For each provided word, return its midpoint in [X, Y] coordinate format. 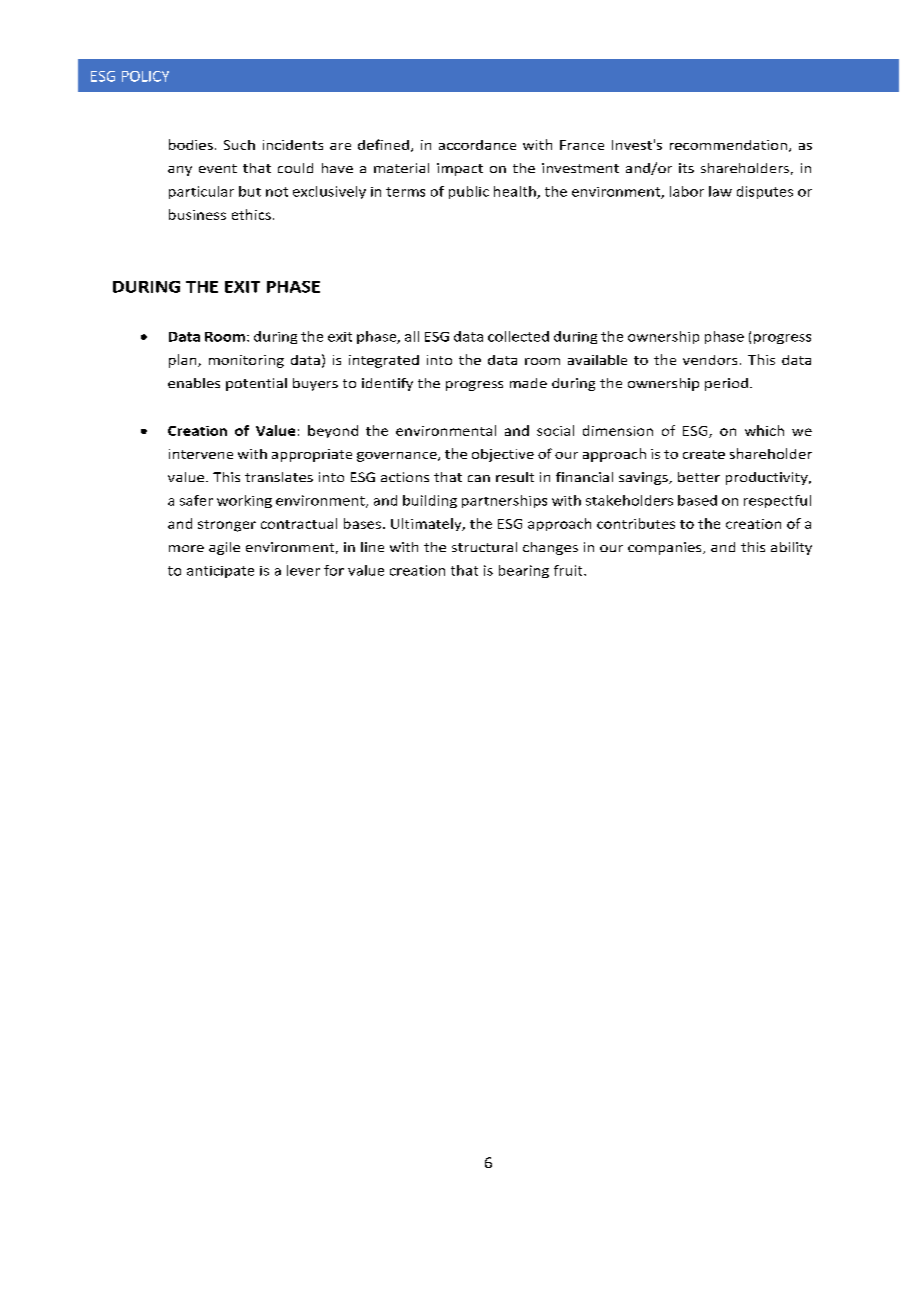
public [469, 192]
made [528, 383]
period [726, 384]
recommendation [728, 145]
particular [201, 192]
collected [518, 336]
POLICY [145, 76]
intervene [201, 454]
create [704, 454]
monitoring [246, 361]
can [479, 478]
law [720, 191]
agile [224, 548]
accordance [477, 145]
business [197, 214]
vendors [710, 360]
